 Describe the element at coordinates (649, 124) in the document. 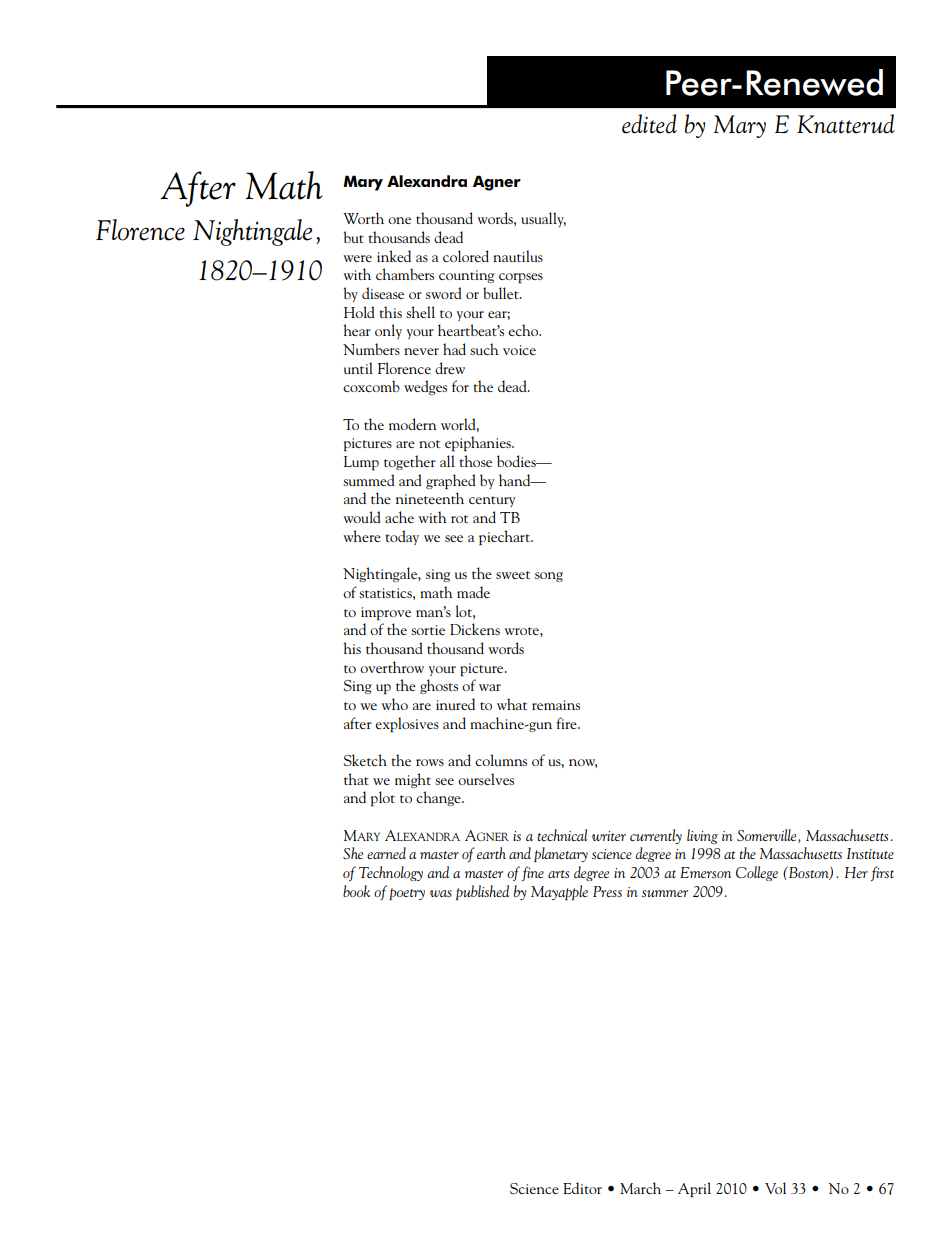

I see `edited` at that location.
